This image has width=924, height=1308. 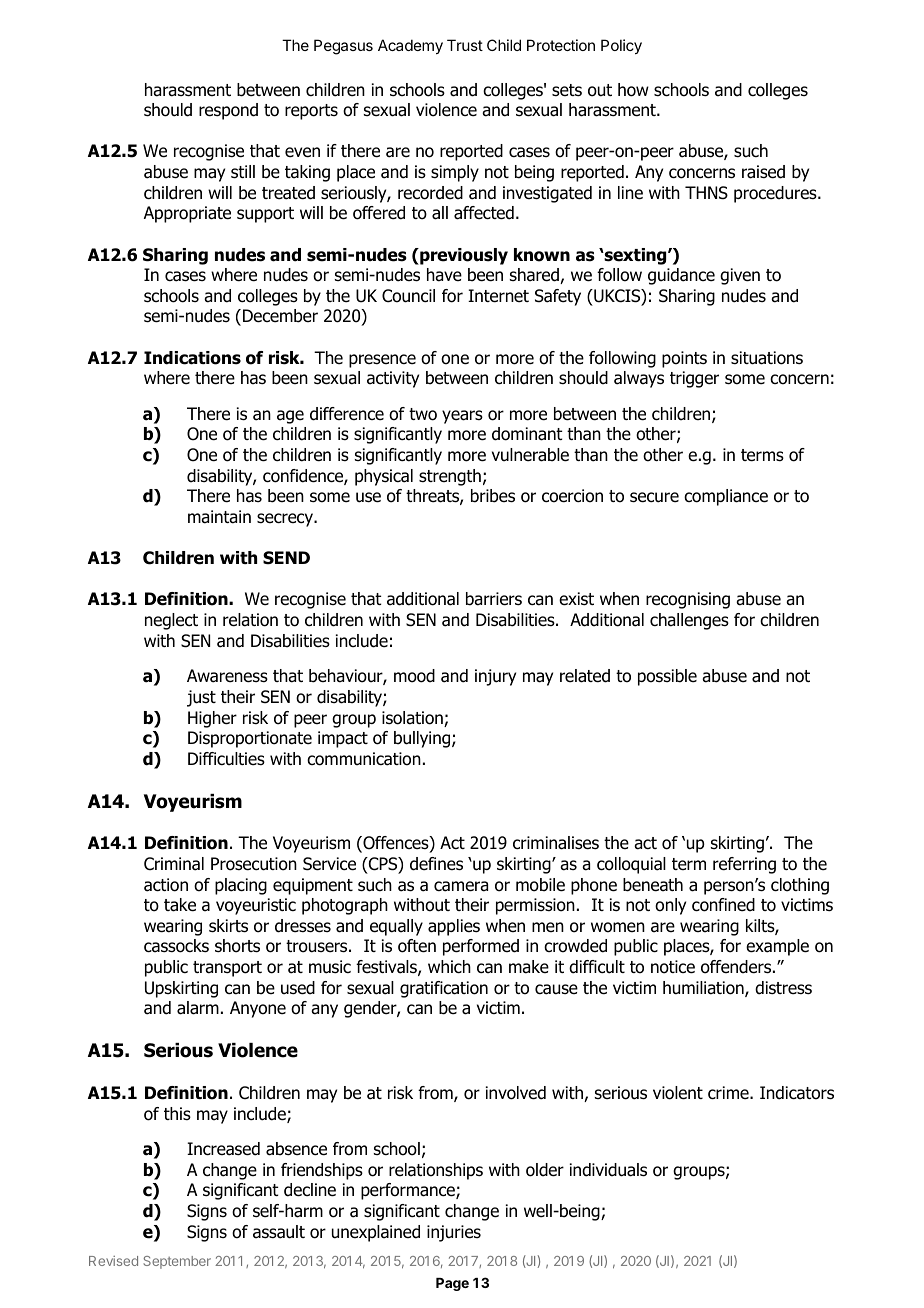 What do you see at coordinates (465, 45) in the image?
I see `Trust` at bounding box center [465, 45].
